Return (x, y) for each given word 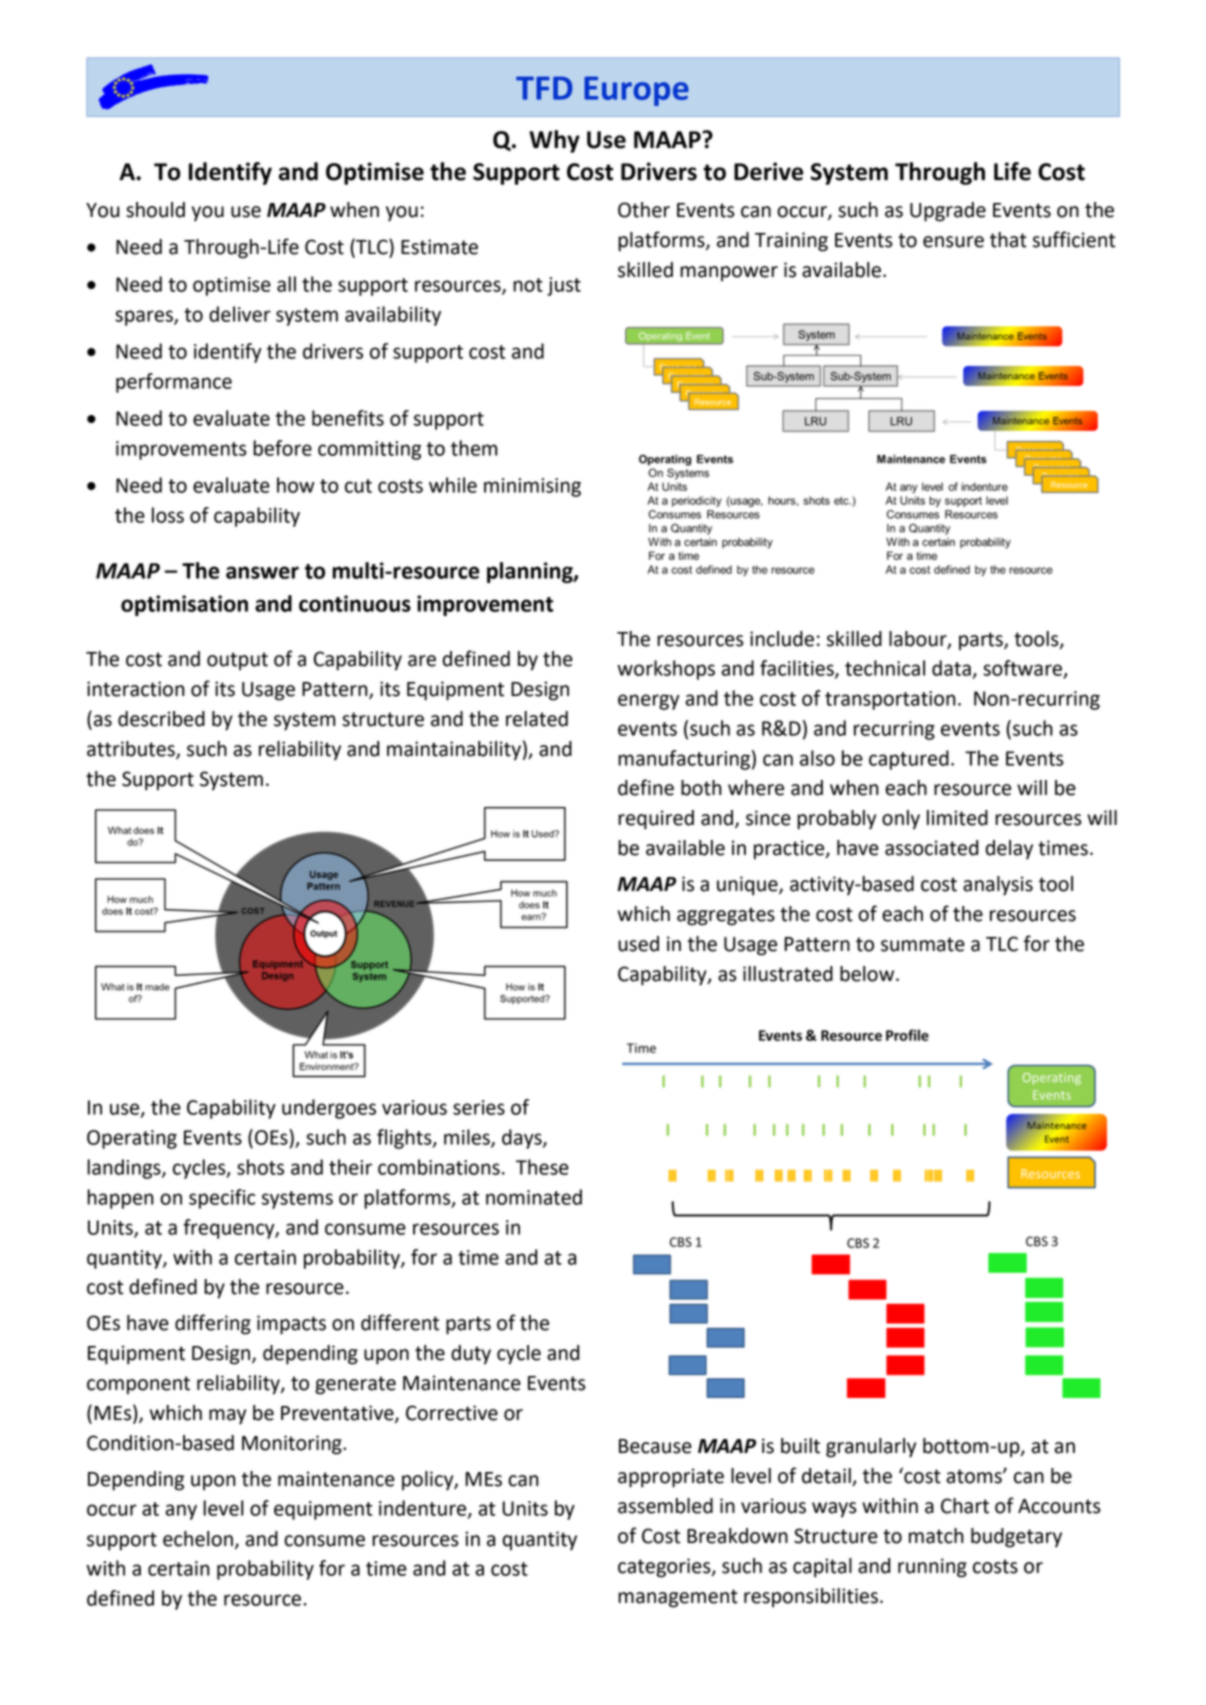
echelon (198, 1539)
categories (665, 1568)
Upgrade (948, 212)
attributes (132, 750)
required (656, 820)
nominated (534, 1197)
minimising (532, 487)
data (951, 668)
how (296, 485)
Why (554, 141)
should (155, 210)
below (868, 974)
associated (931, 848)
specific (222, 1199)
